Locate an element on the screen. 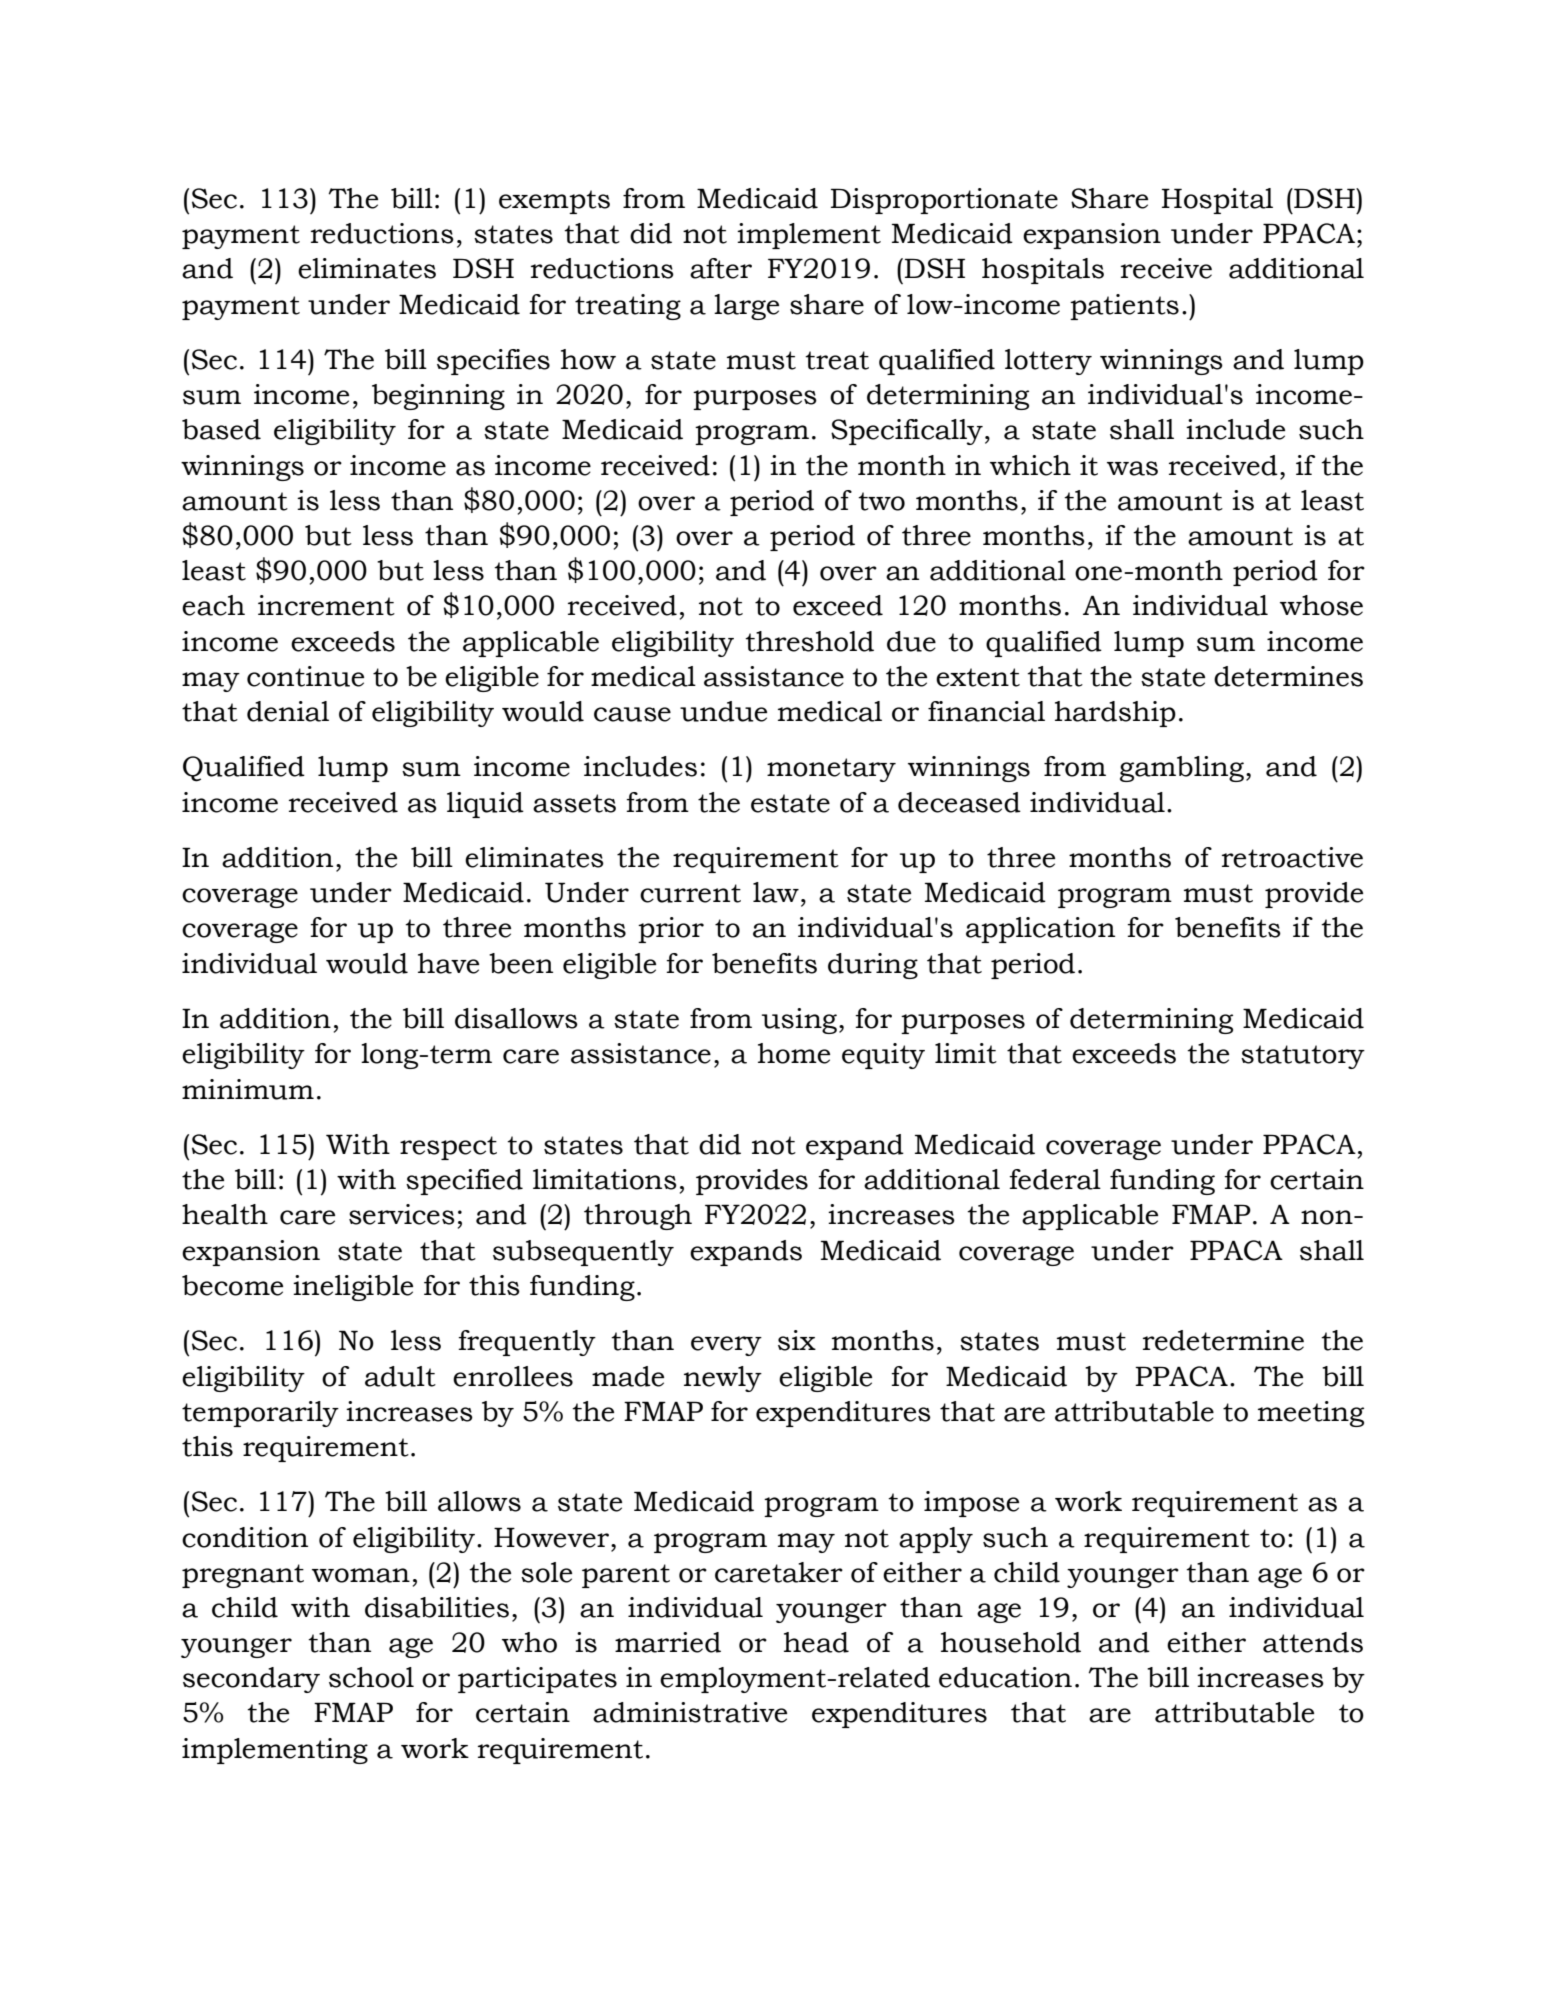 Image resolution: width=1546 pixels, height=2001 pixels. increment is located at coordinates (326, 605).
